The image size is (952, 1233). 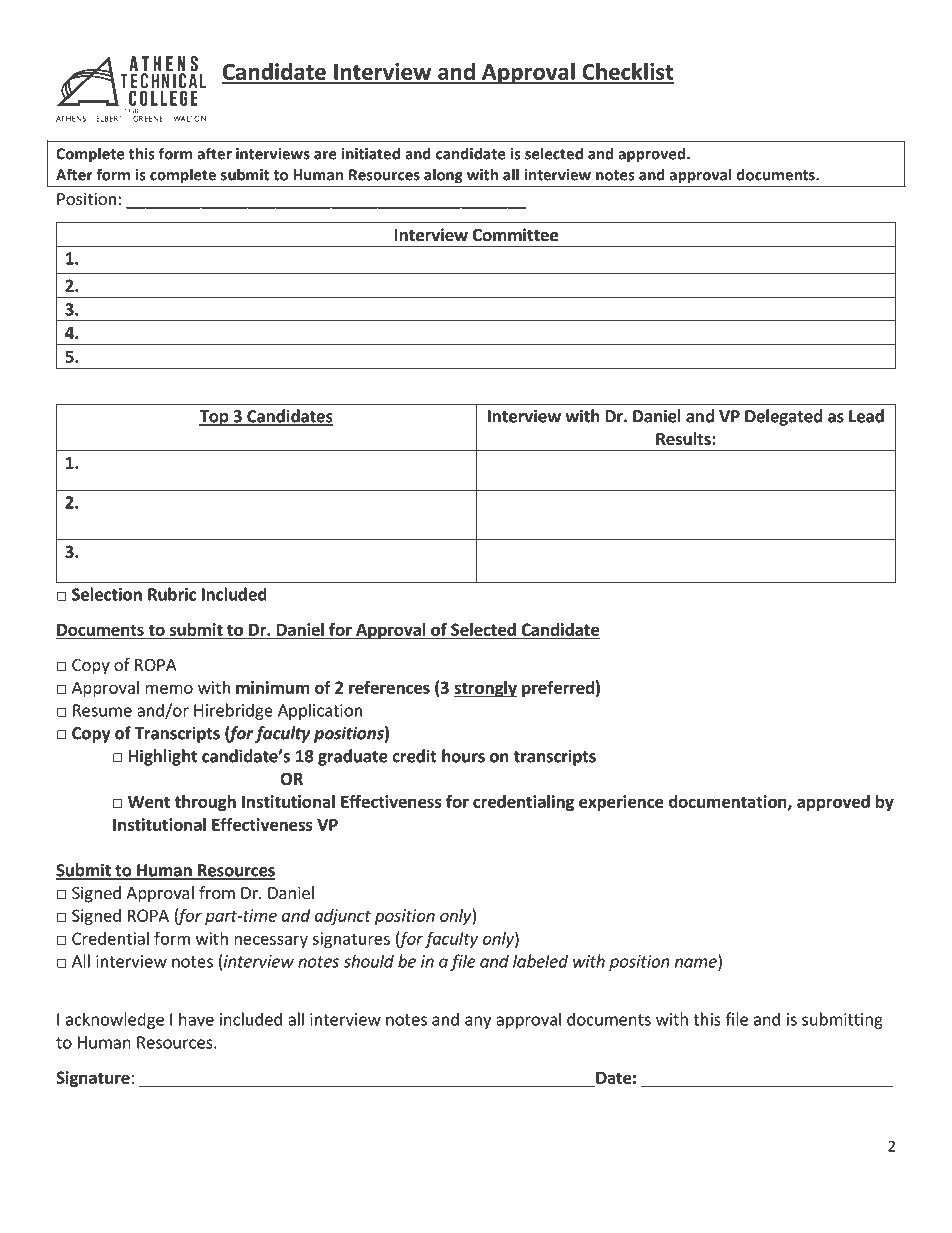 What do you see at coordinates (684, 439) in the screenshot?
I see `Results` at bounding box center [684, 439].
